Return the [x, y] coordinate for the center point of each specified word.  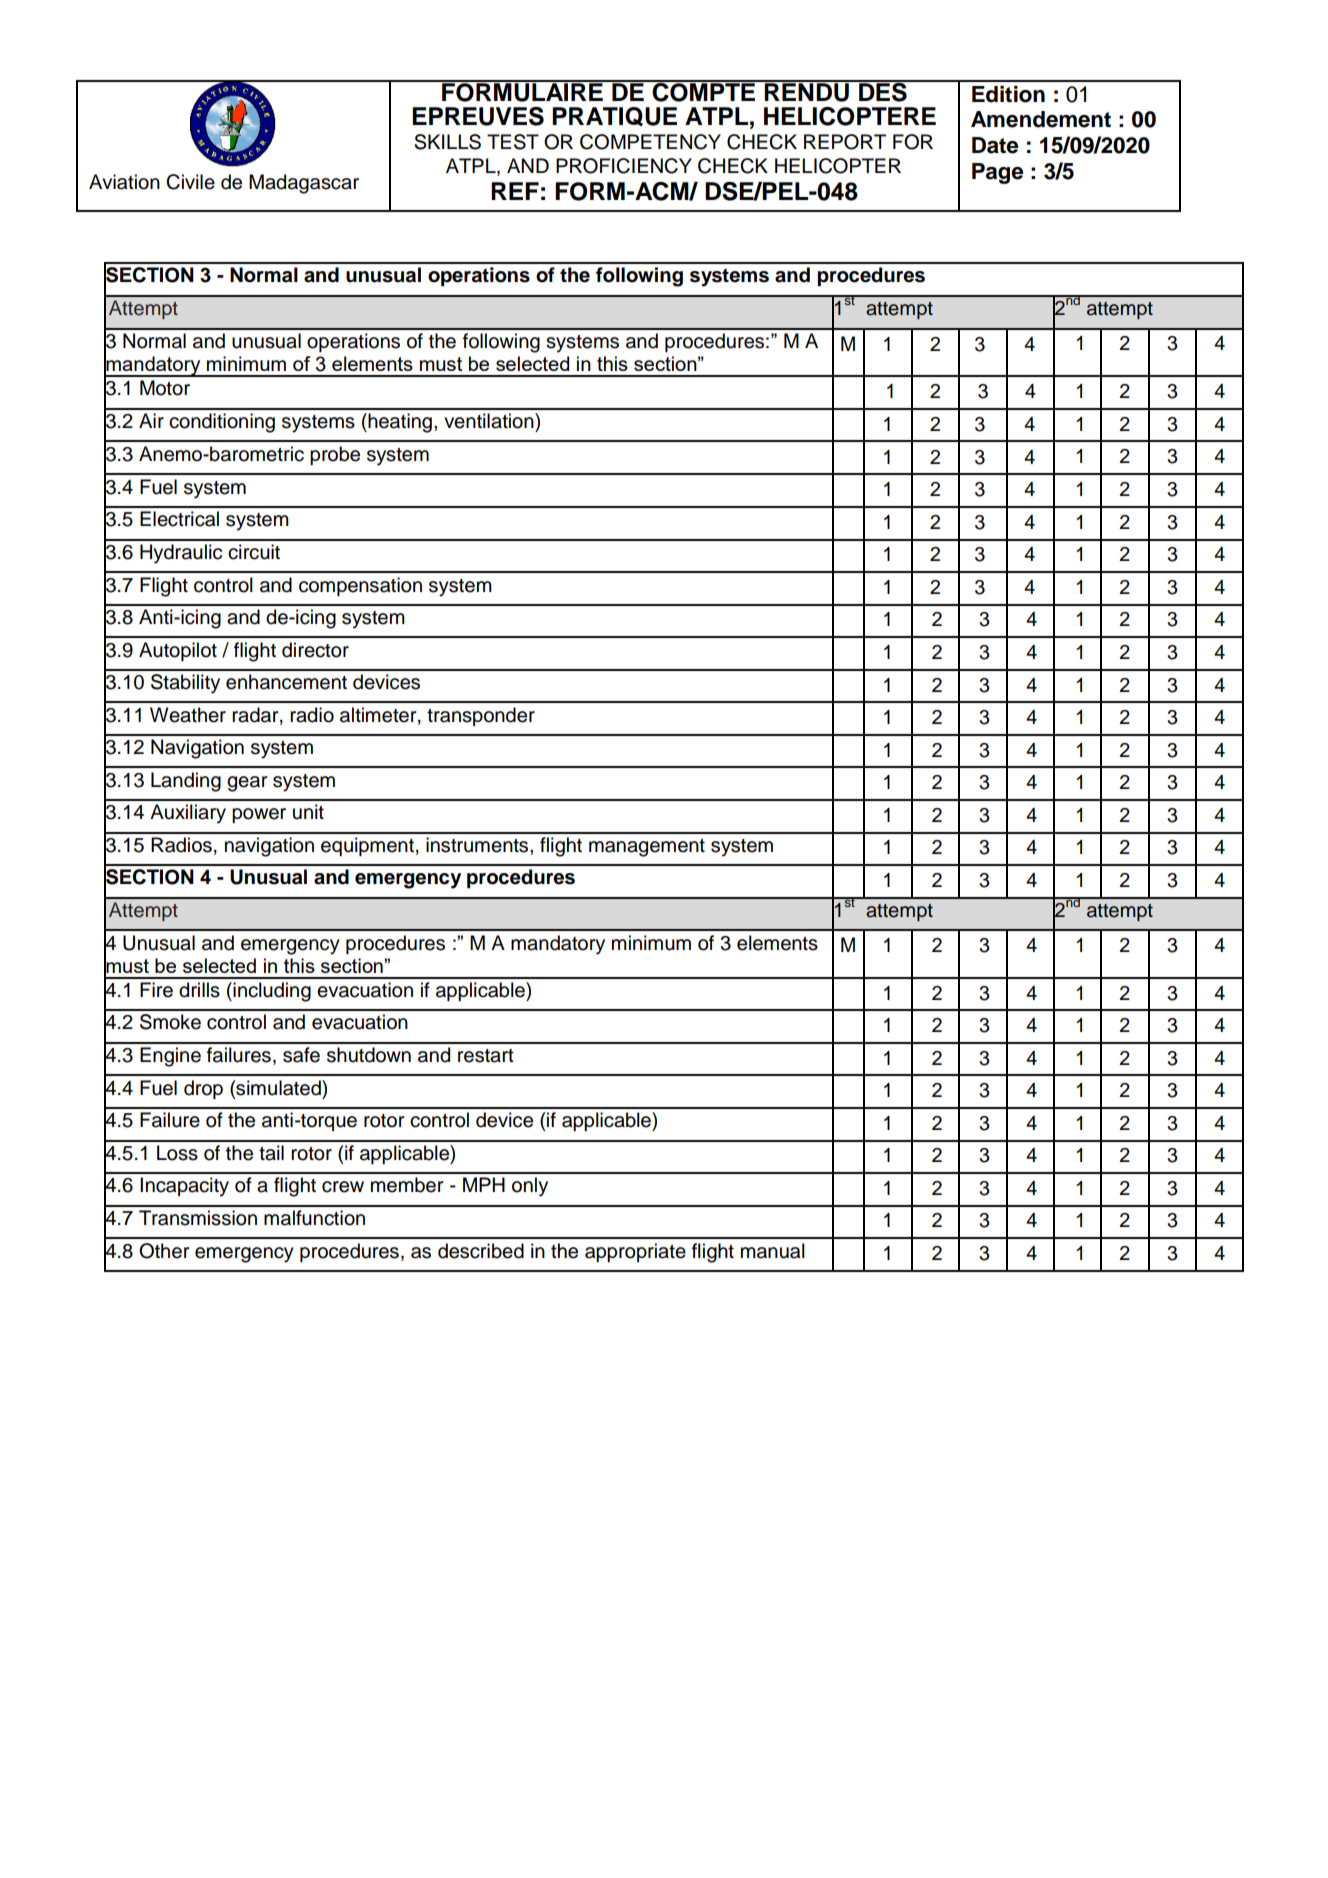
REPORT [845, 142]
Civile [190, 182]
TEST [513, 142]
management [647, 848]
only [530, 1187]
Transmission [198, 1218]
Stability [185, 684]
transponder [481, 716]
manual [773, 1251]
